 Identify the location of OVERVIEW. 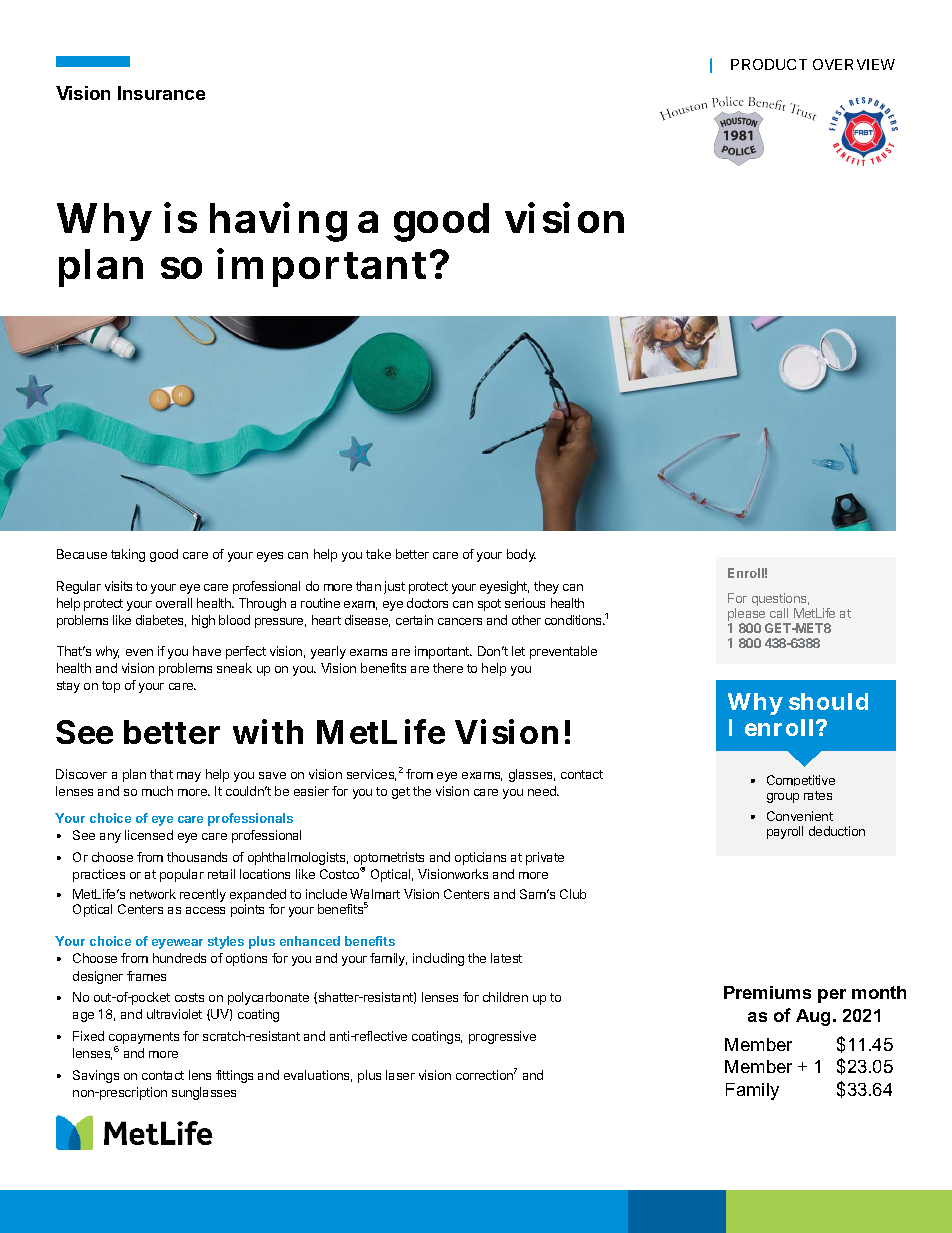
(854, 64).
